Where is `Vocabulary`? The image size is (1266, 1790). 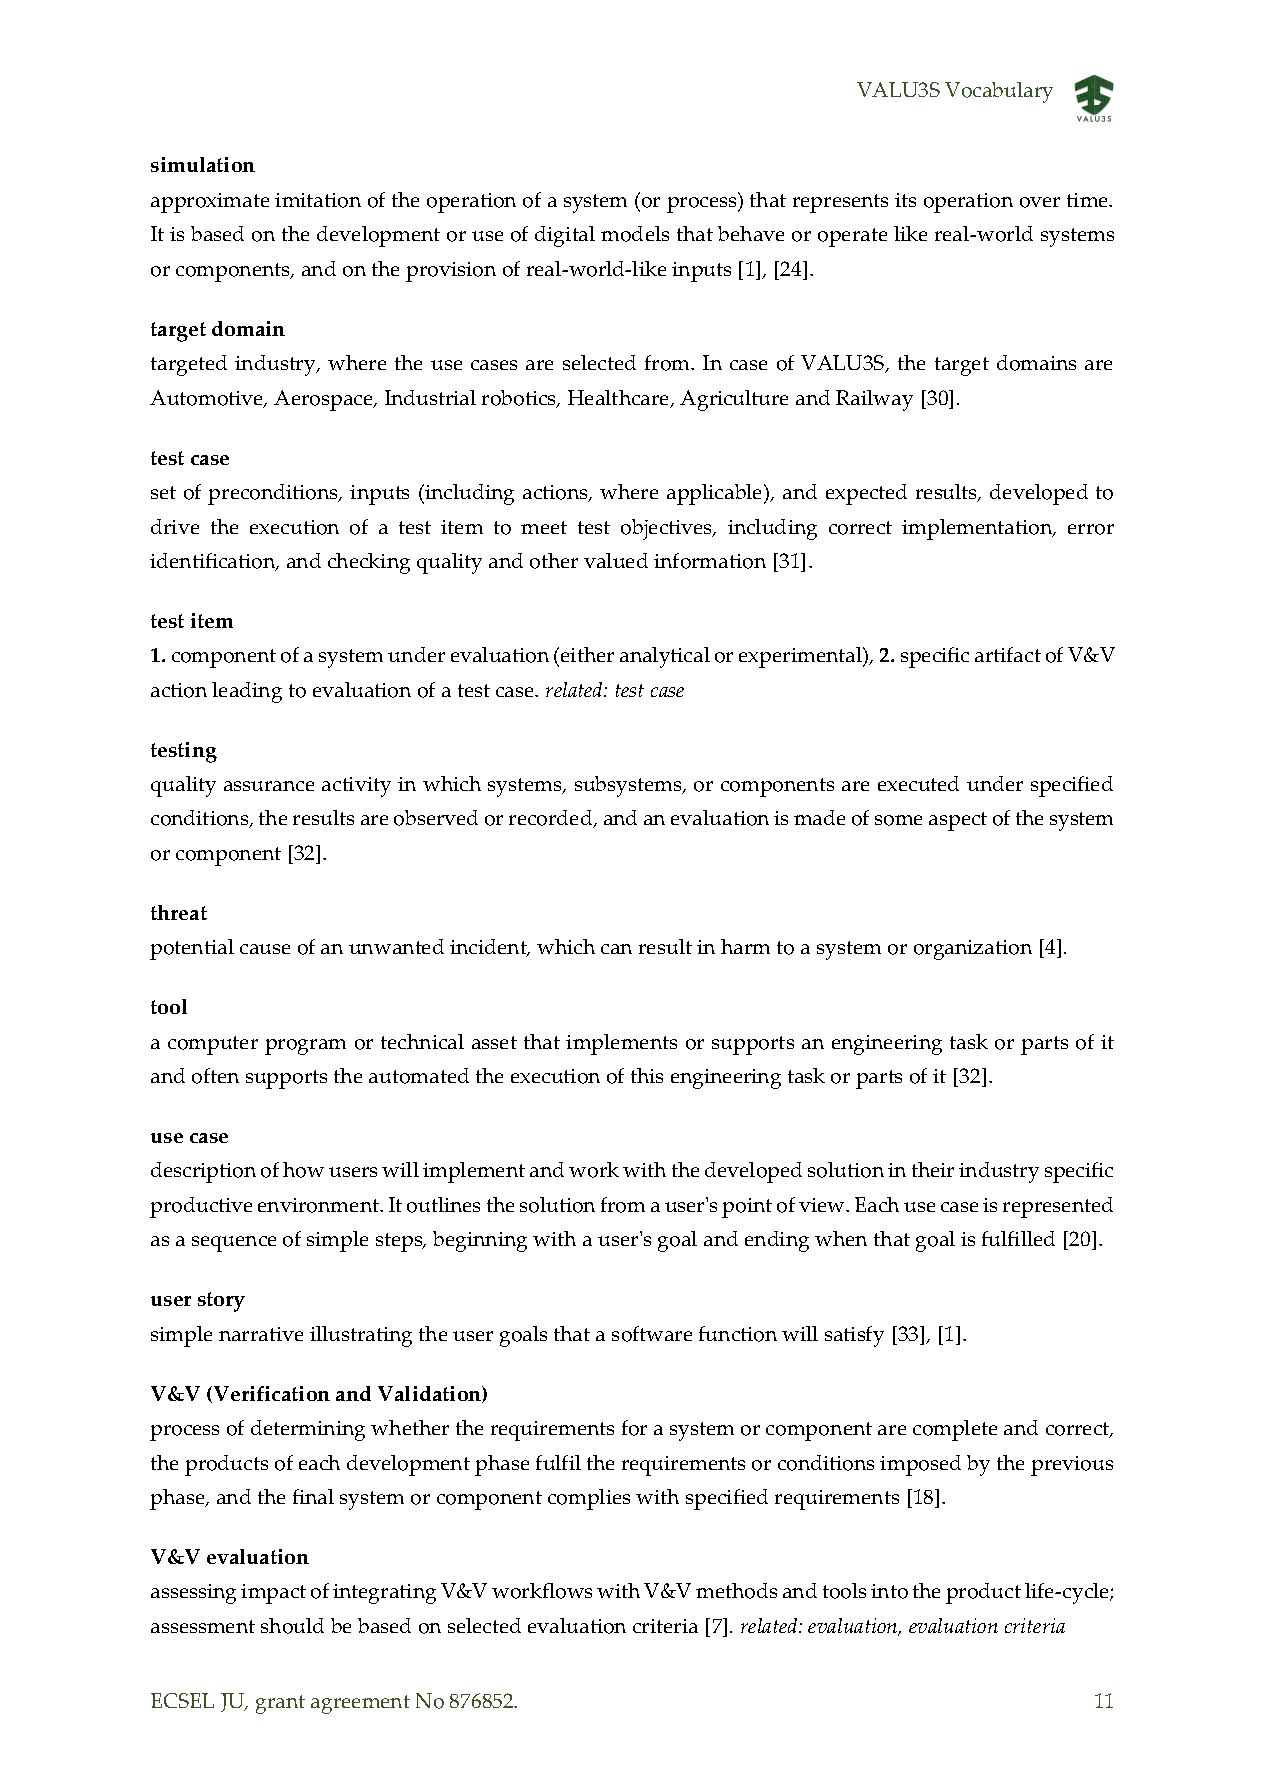 Vocabulary is located at coordinates (999, 92).
